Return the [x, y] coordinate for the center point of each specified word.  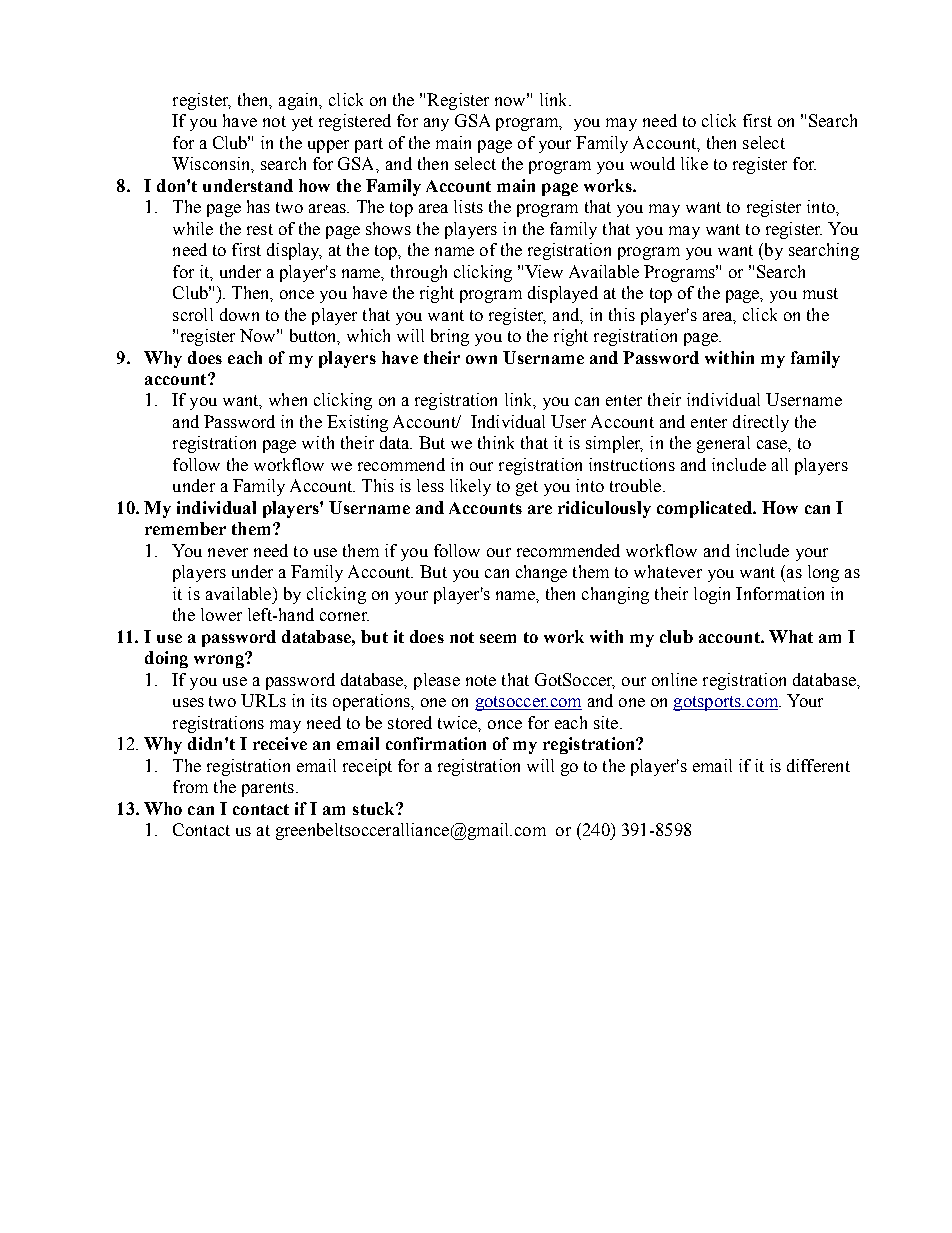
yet [302, 123]
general [723, 444]
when [288, 399]
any [436, 124]
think [496, 442]
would [652, 163]
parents [268, 789]
